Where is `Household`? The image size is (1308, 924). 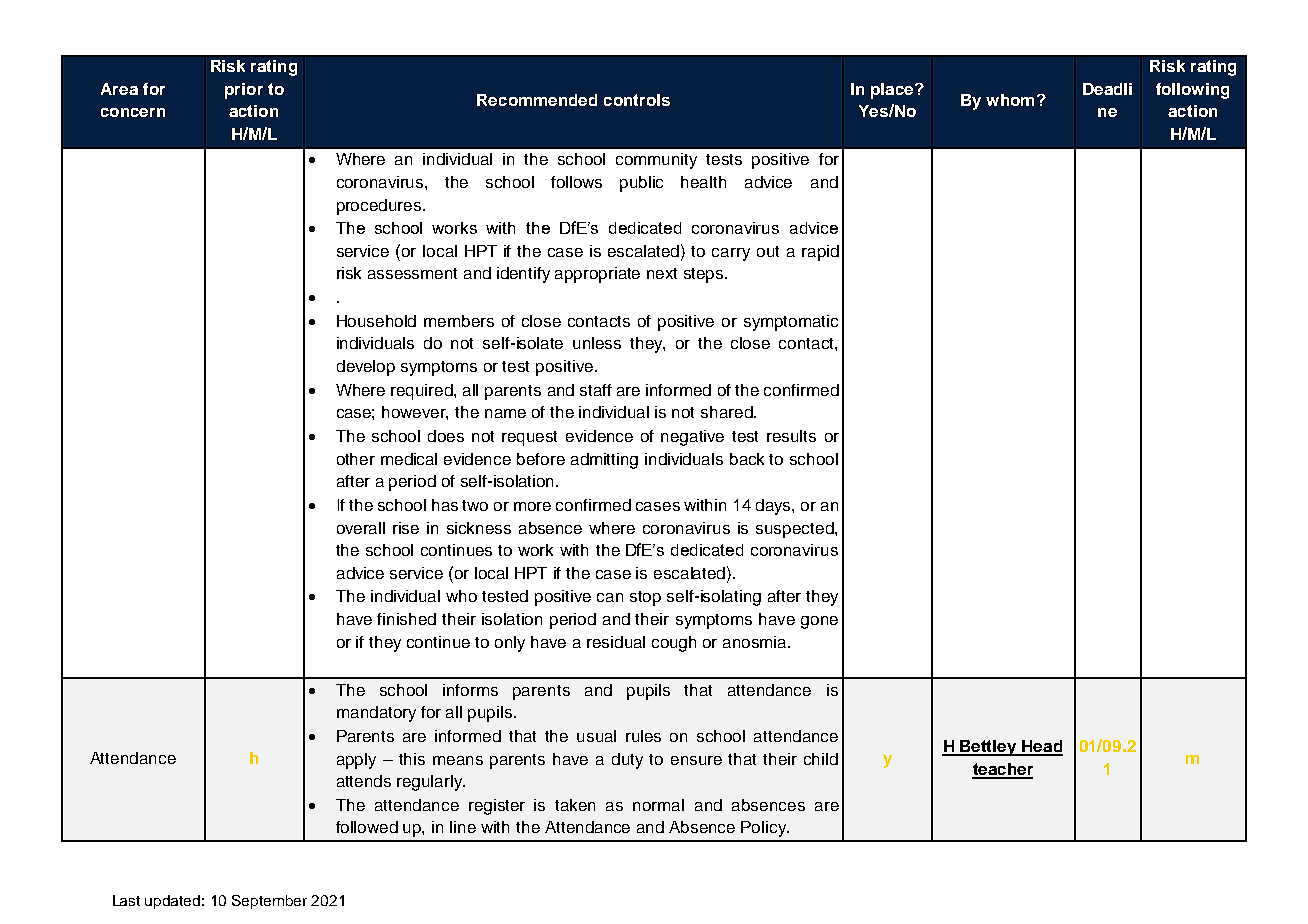 Household is located at coordinates (376, 321).
